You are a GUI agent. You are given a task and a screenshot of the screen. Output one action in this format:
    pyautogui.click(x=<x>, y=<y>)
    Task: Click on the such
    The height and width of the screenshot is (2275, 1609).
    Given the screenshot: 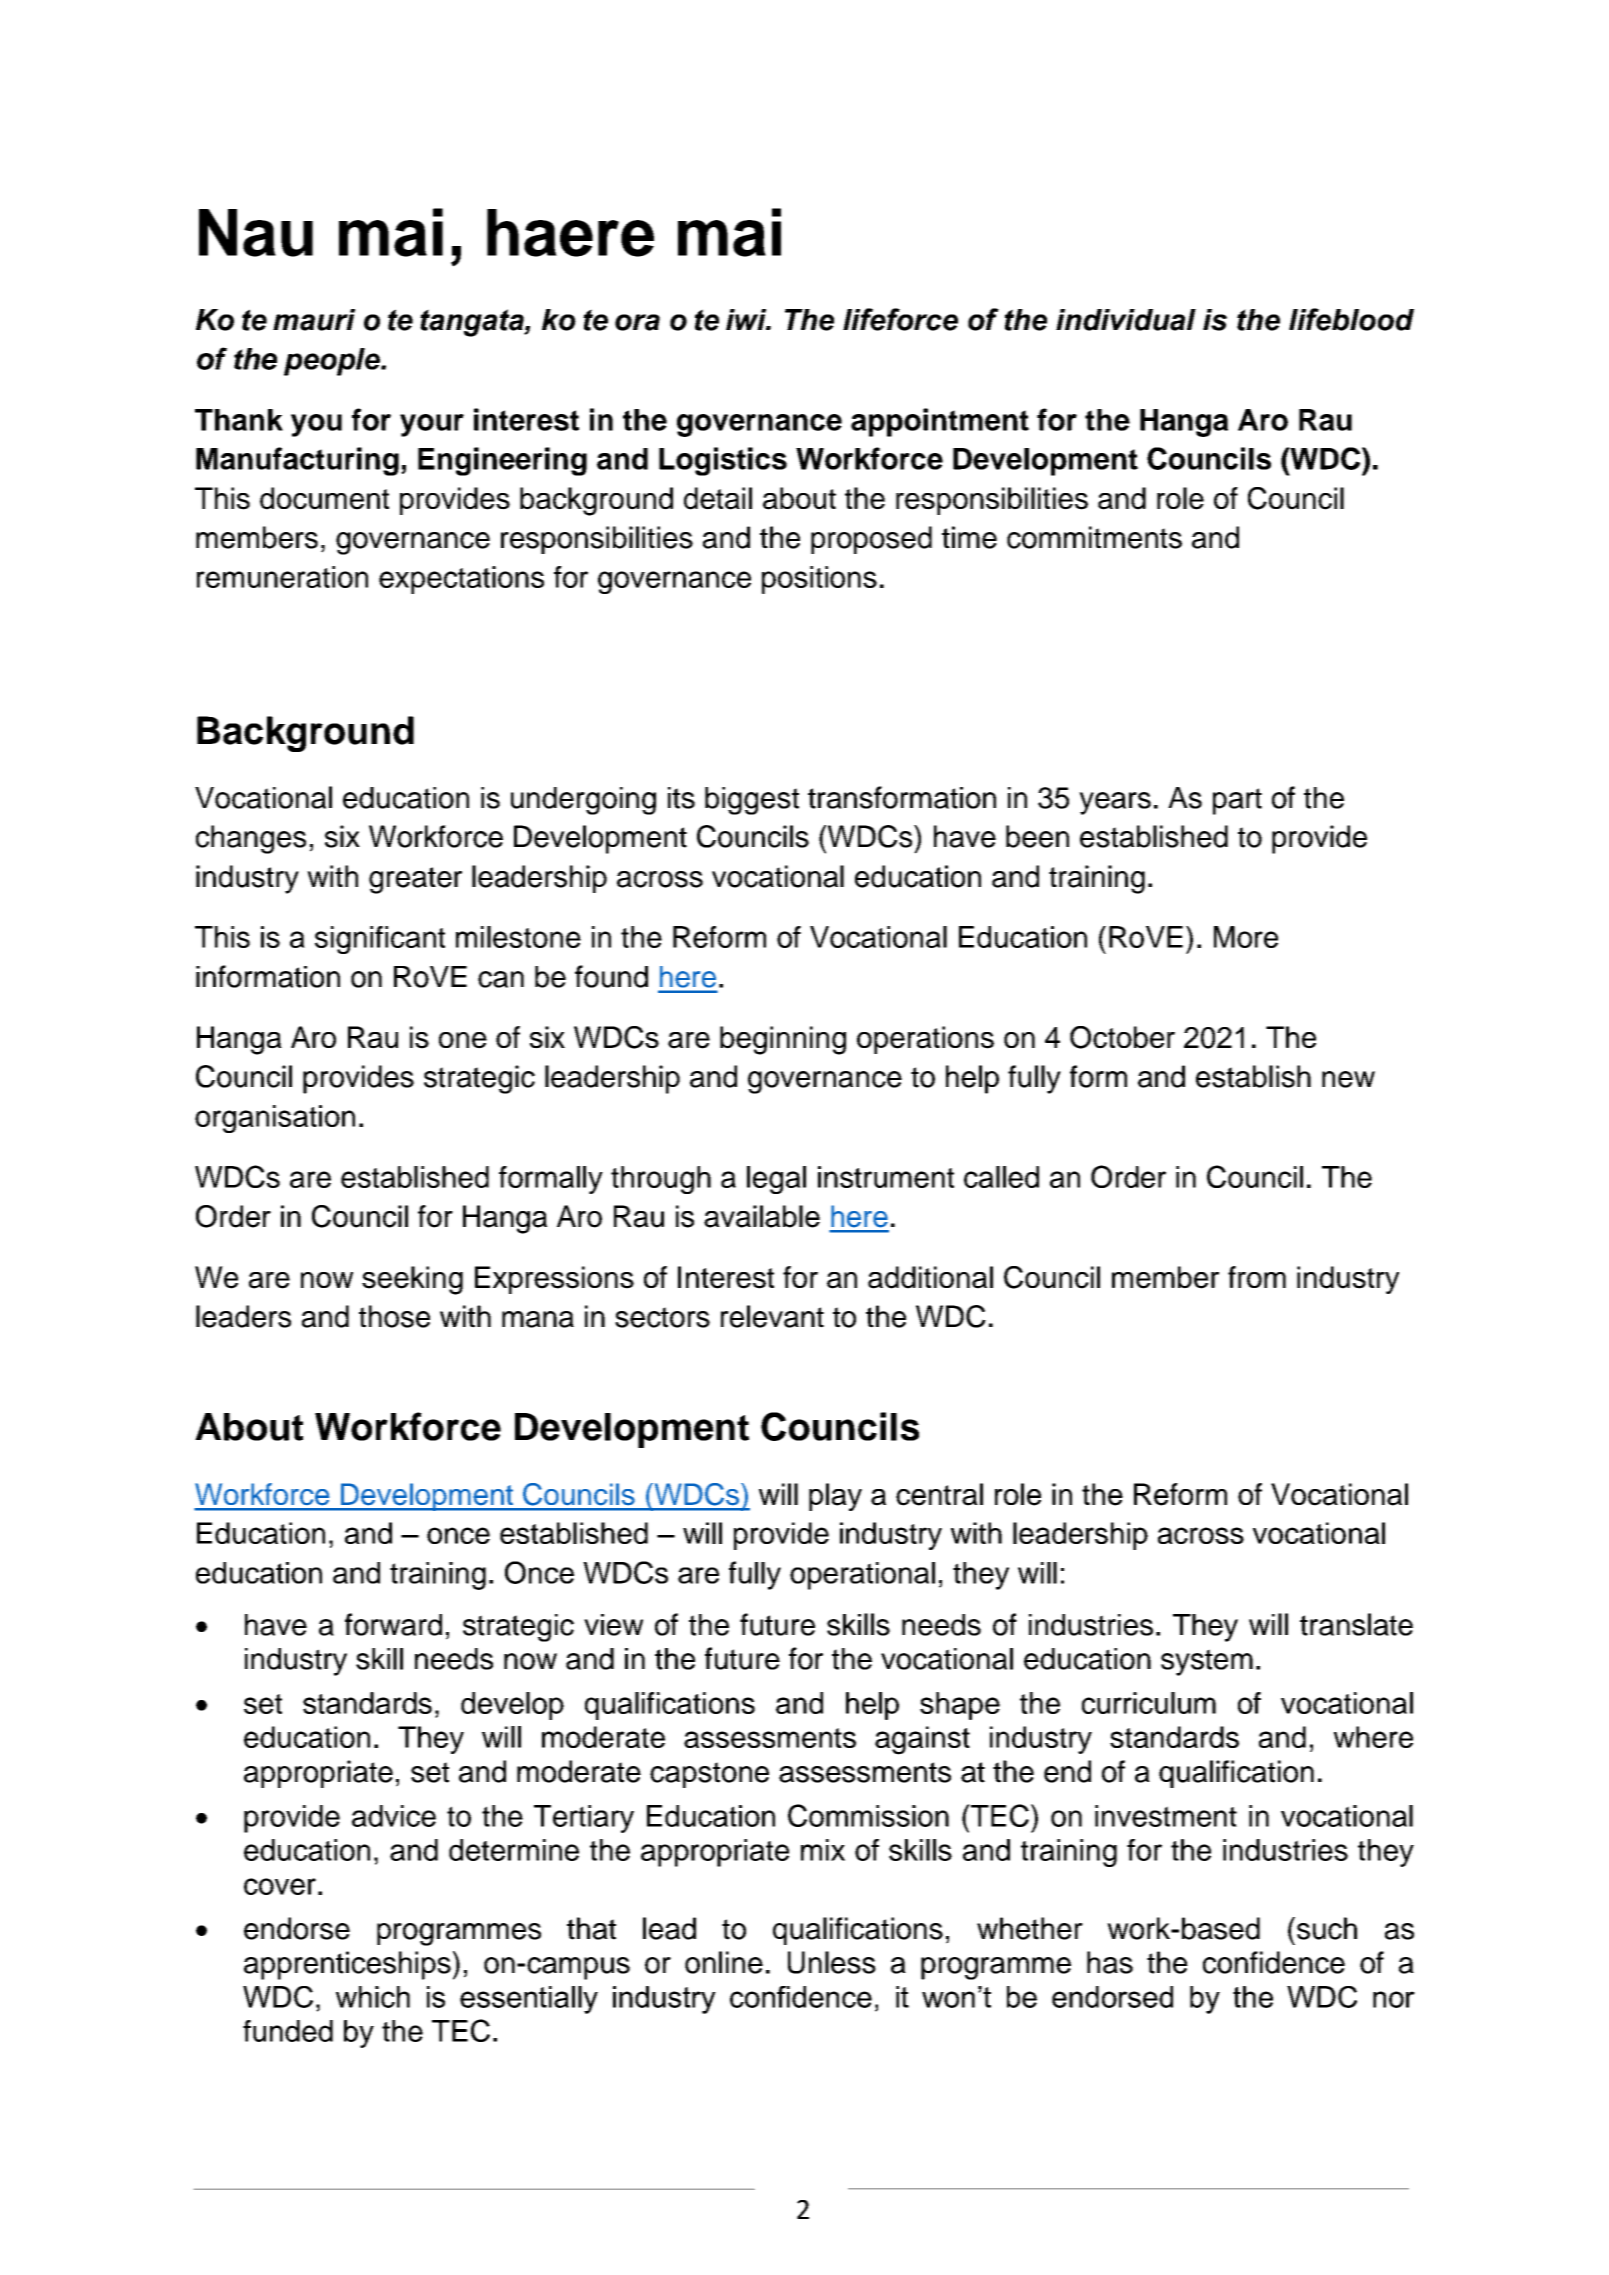 What is the action you would take?
    pyautogui.click(x=1327, y=1928)
